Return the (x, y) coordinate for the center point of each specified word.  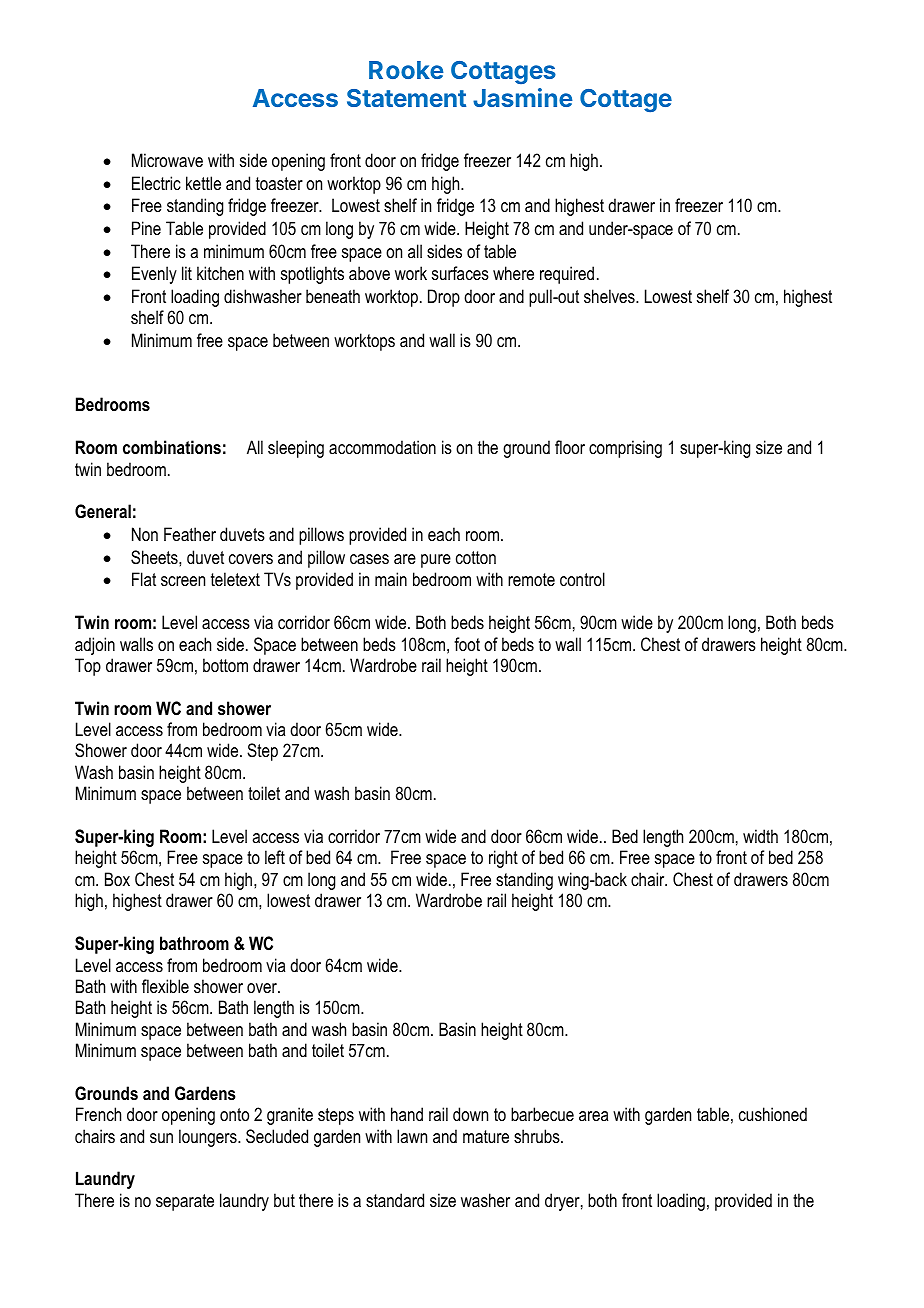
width (760, 836)
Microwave (167, 160)
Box (117, 879)
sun (161, 1138)
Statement (406, 98)
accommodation (382, 447)
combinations (172, 447)
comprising (625, 449)
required (567, 275)
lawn (412, 1136)
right (503, 859)
